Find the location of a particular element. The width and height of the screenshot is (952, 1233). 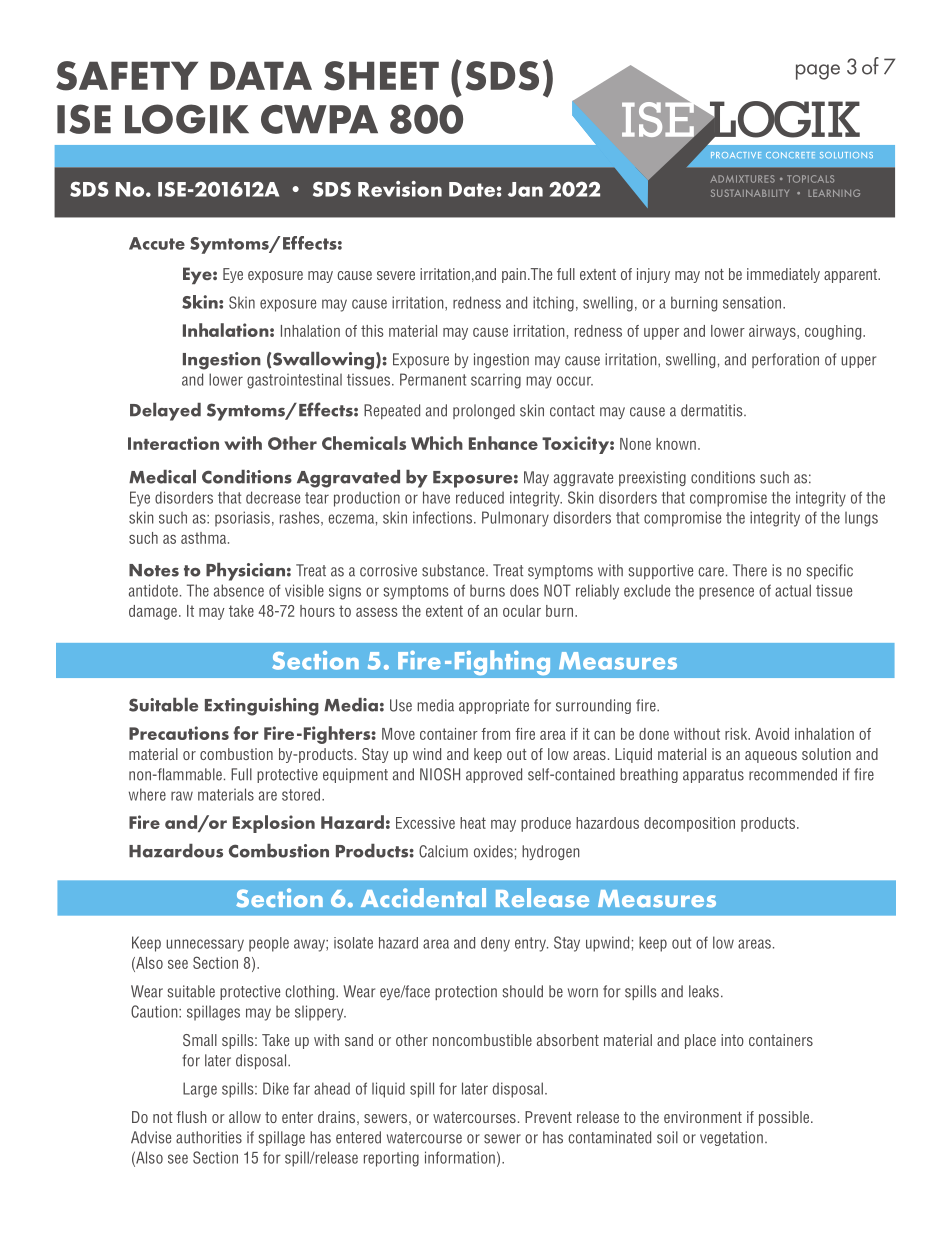

Explosion is located at coordinates (274, 824).
